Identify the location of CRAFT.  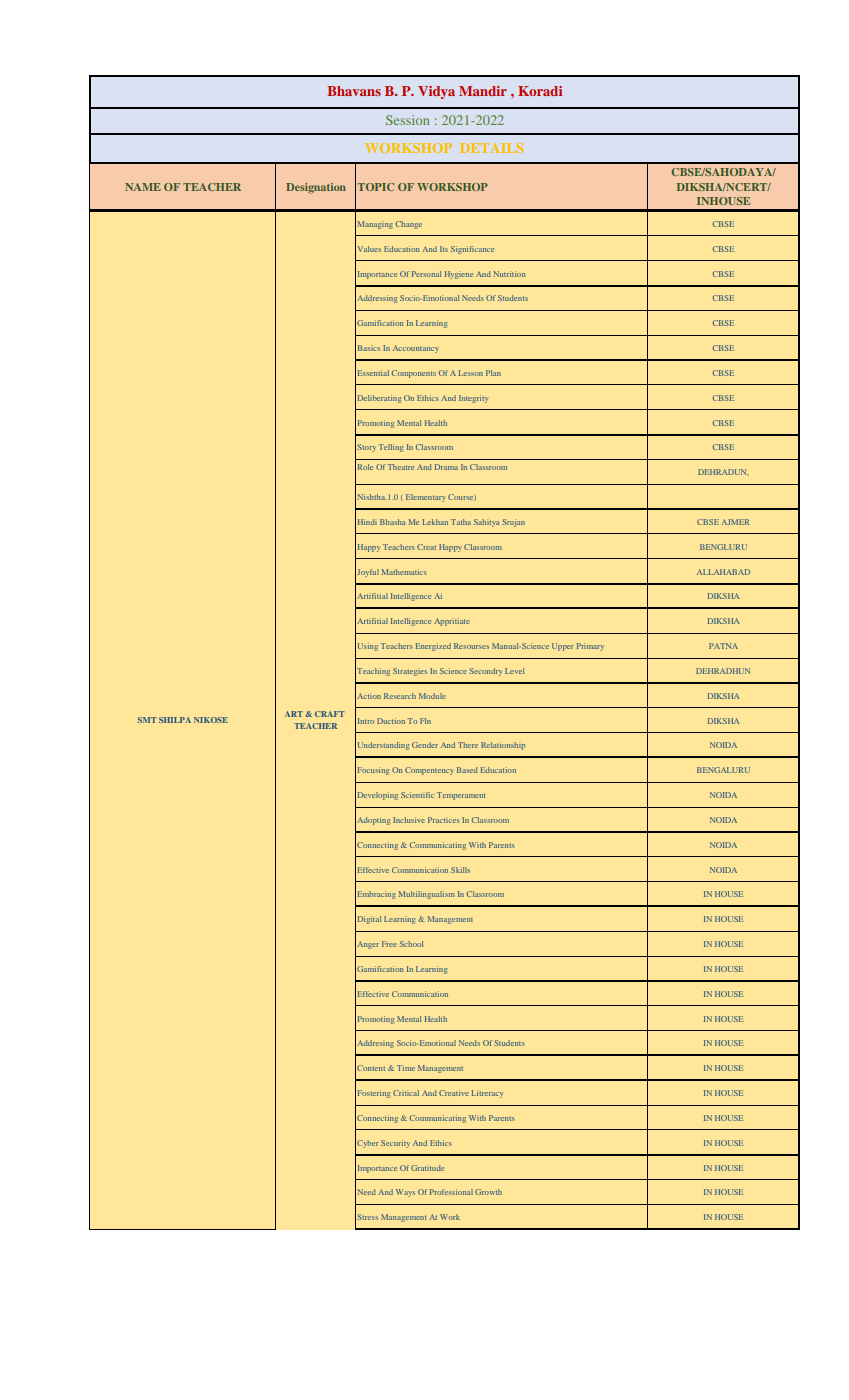
(330, 714).
